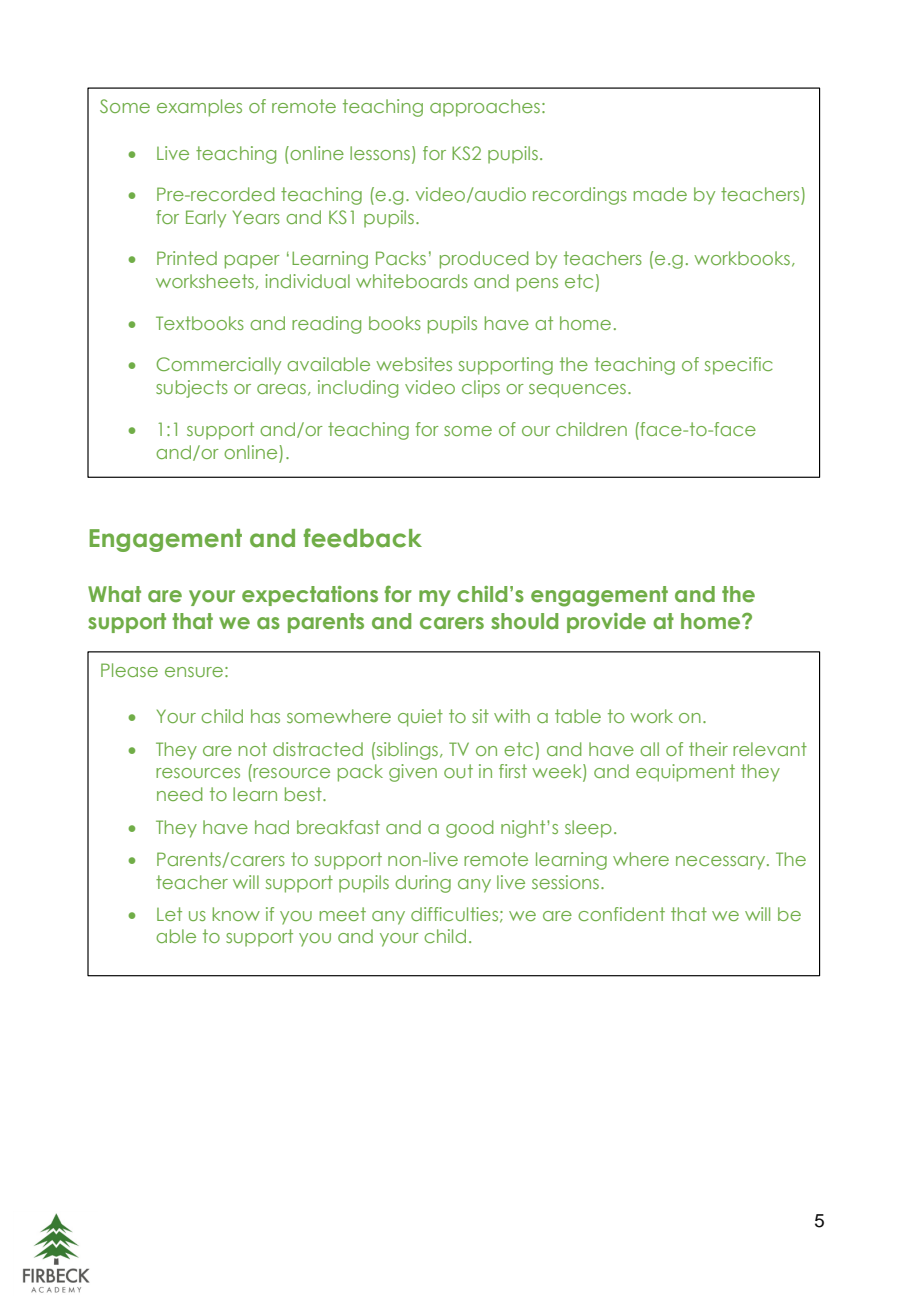 This document has width=924, height=1308. Describe the element at coordinates (606, 623) in the document. I see `provide` at that location.
